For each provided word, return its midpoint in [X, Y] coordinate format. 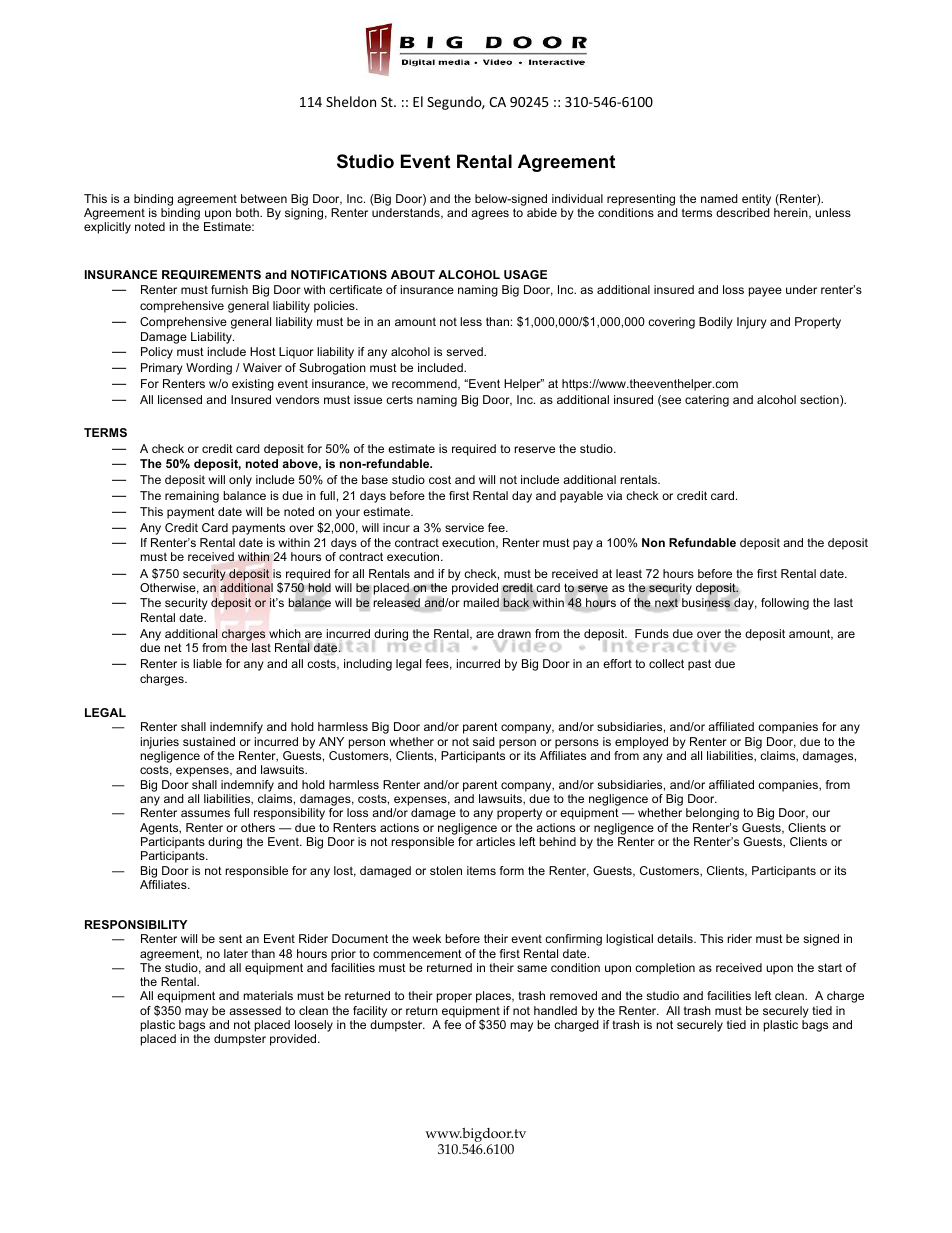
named [719, 198]
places [494, 997]
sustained [209, 741]
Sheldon [351, 101]
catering [707, 401]
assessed [255, 1010]
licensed [180, 399]
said [484, 741]
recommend [425, 384]
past [699, 665]
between [264, 198]
